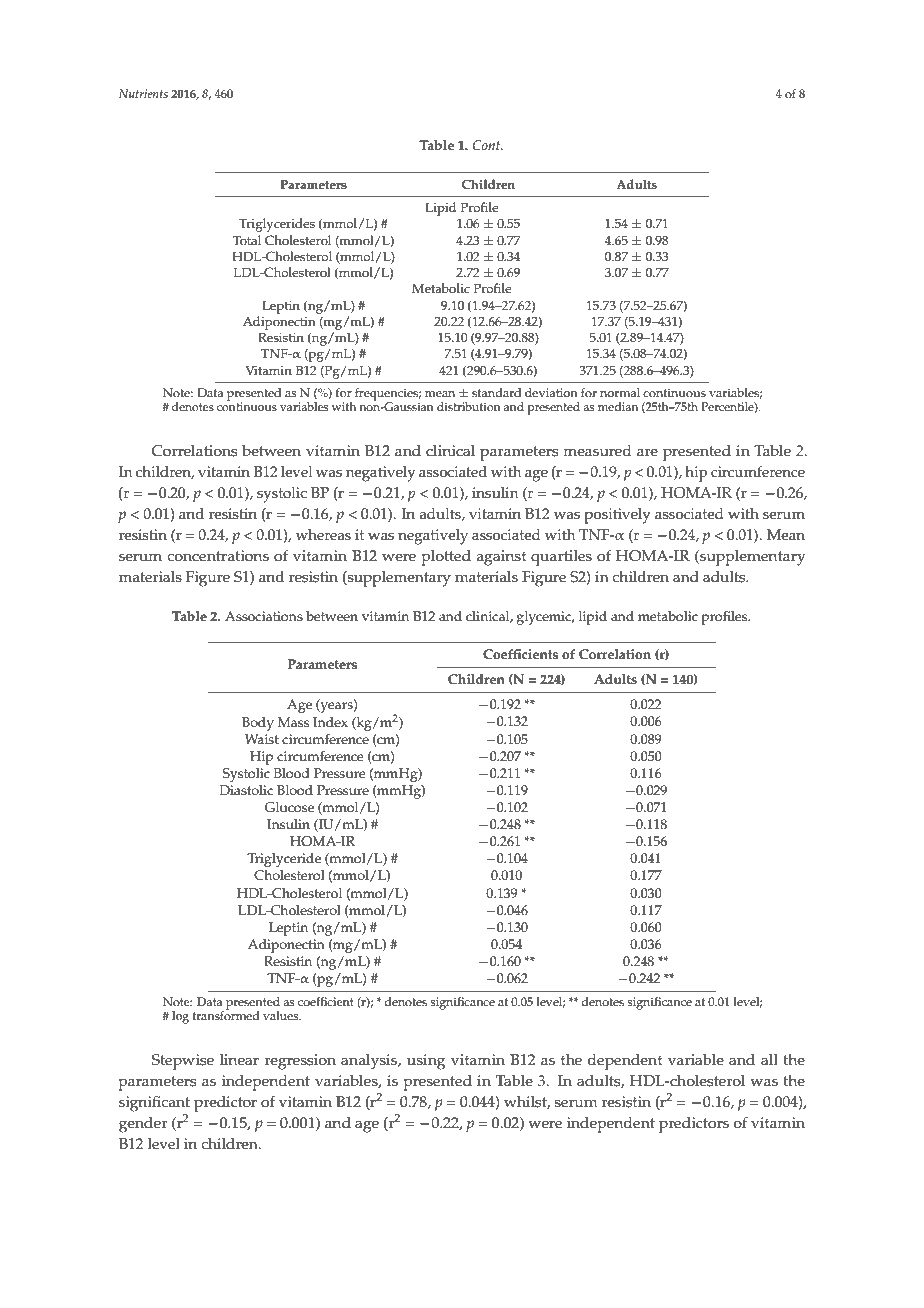 This screenshot has height=1308, width=924. Describe the element at coordinates (247, 240) in the screenshot. I see `Total` at that location.
